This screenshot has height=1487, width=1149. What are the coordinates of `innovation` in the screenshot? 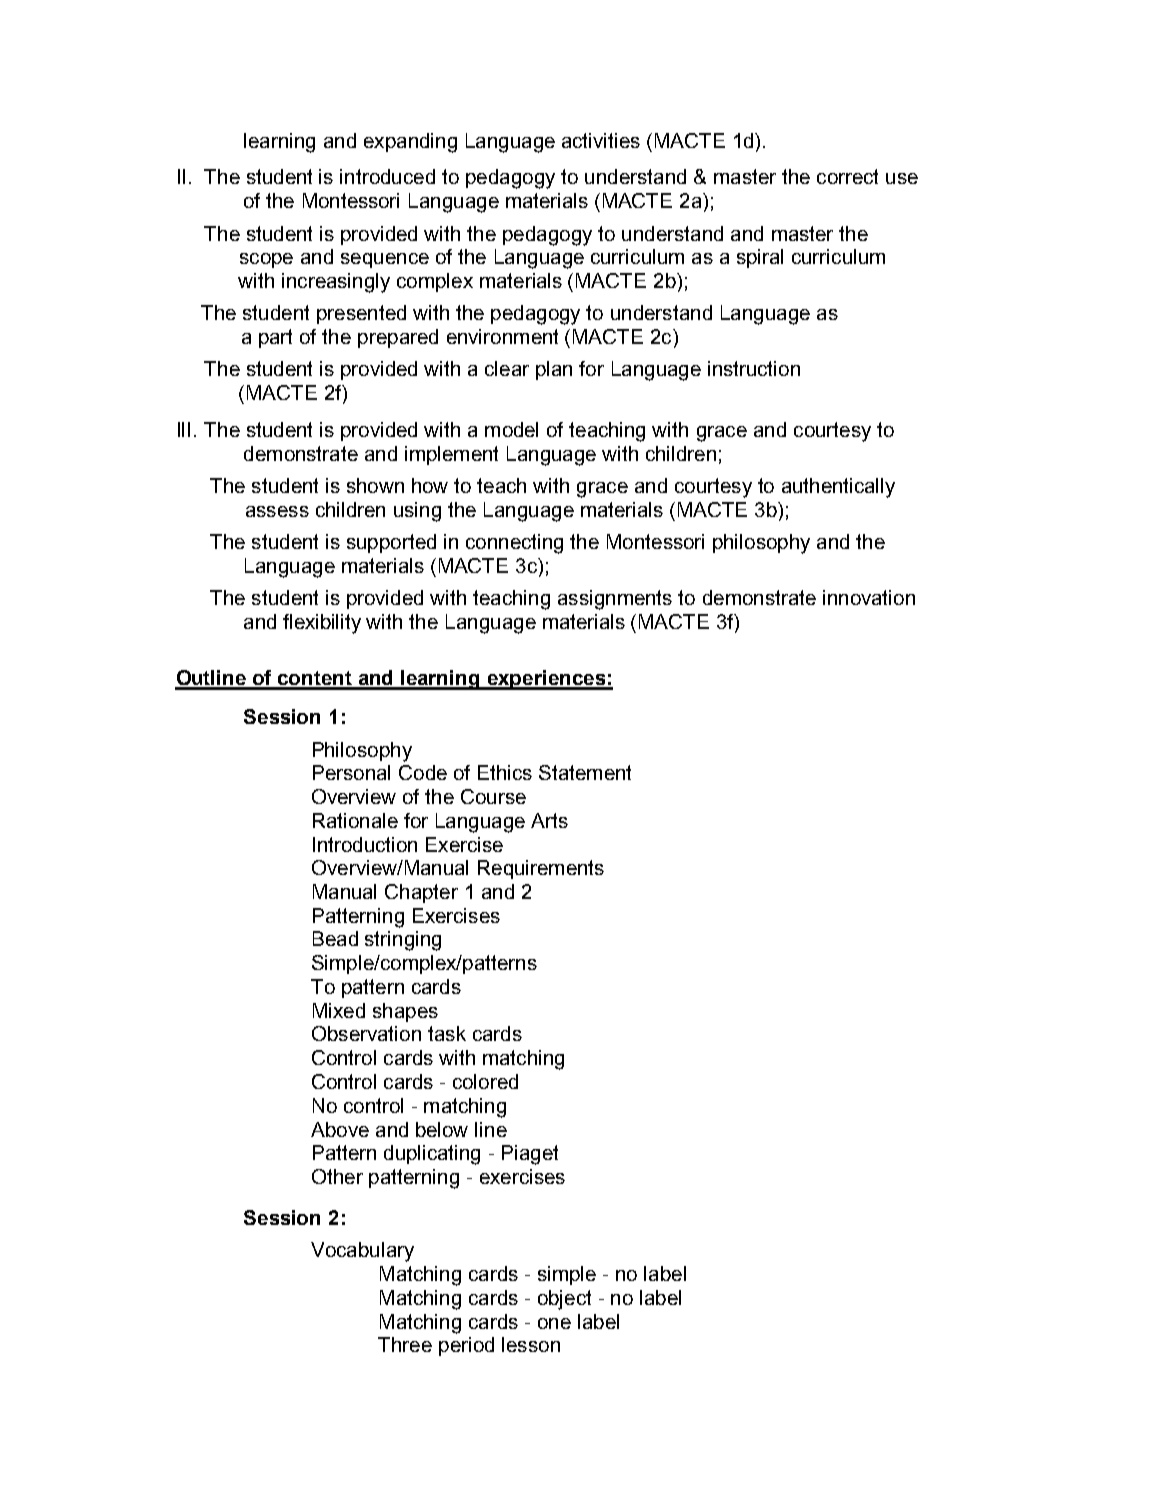 It's located at (869, 597).
